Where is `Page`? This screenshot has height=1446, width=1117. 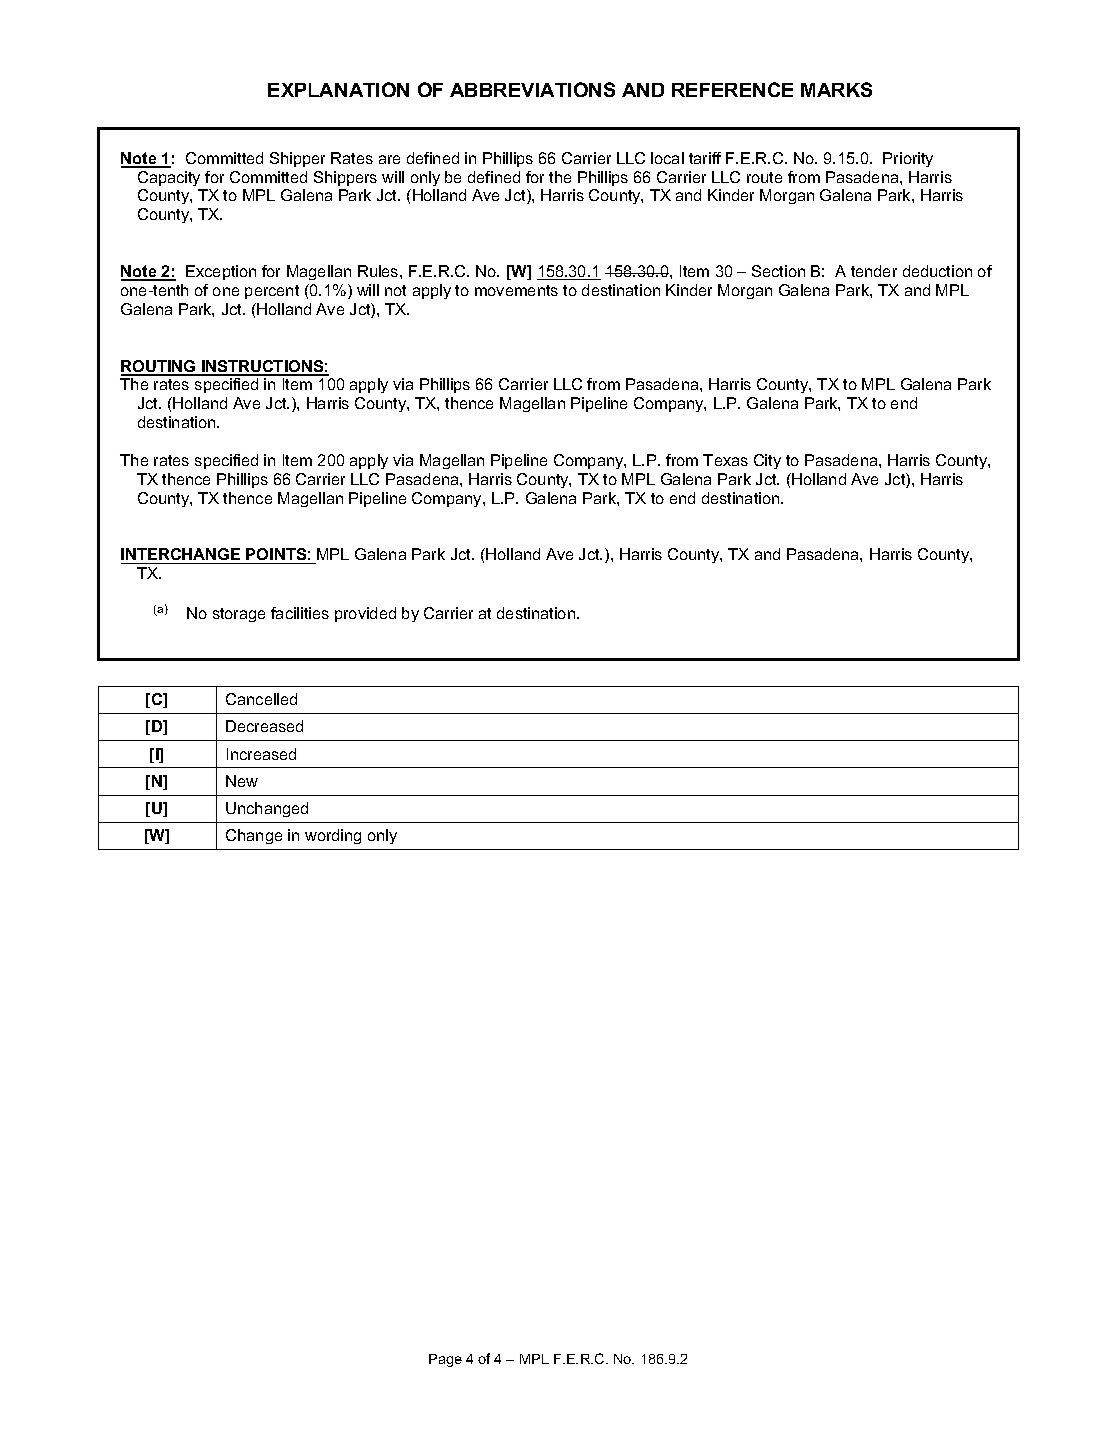 Page is located at coordinates (445, 1360).
